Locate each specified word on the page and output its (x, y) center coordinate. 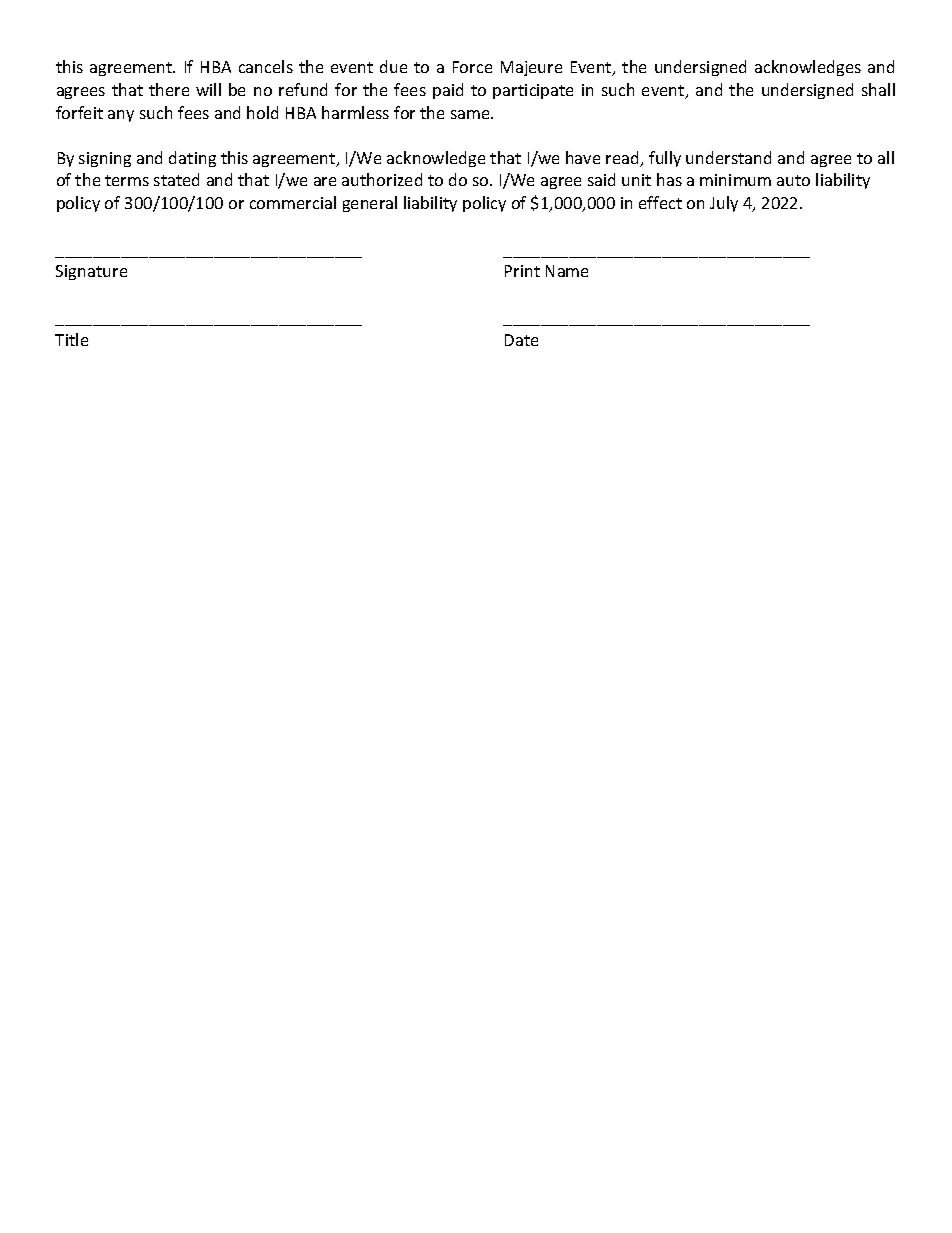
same (471, 114)
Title (71, 339)
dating (192, 159)
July (724, 204)
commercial (293, 202)
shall (878, 89)
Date (521, 340)
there (169, 89)
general (370, 204)
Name (567, 271)
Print (522, 271)
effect (660, 202)
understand (728, 157)
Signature (91, 272)
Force (472, 67)
